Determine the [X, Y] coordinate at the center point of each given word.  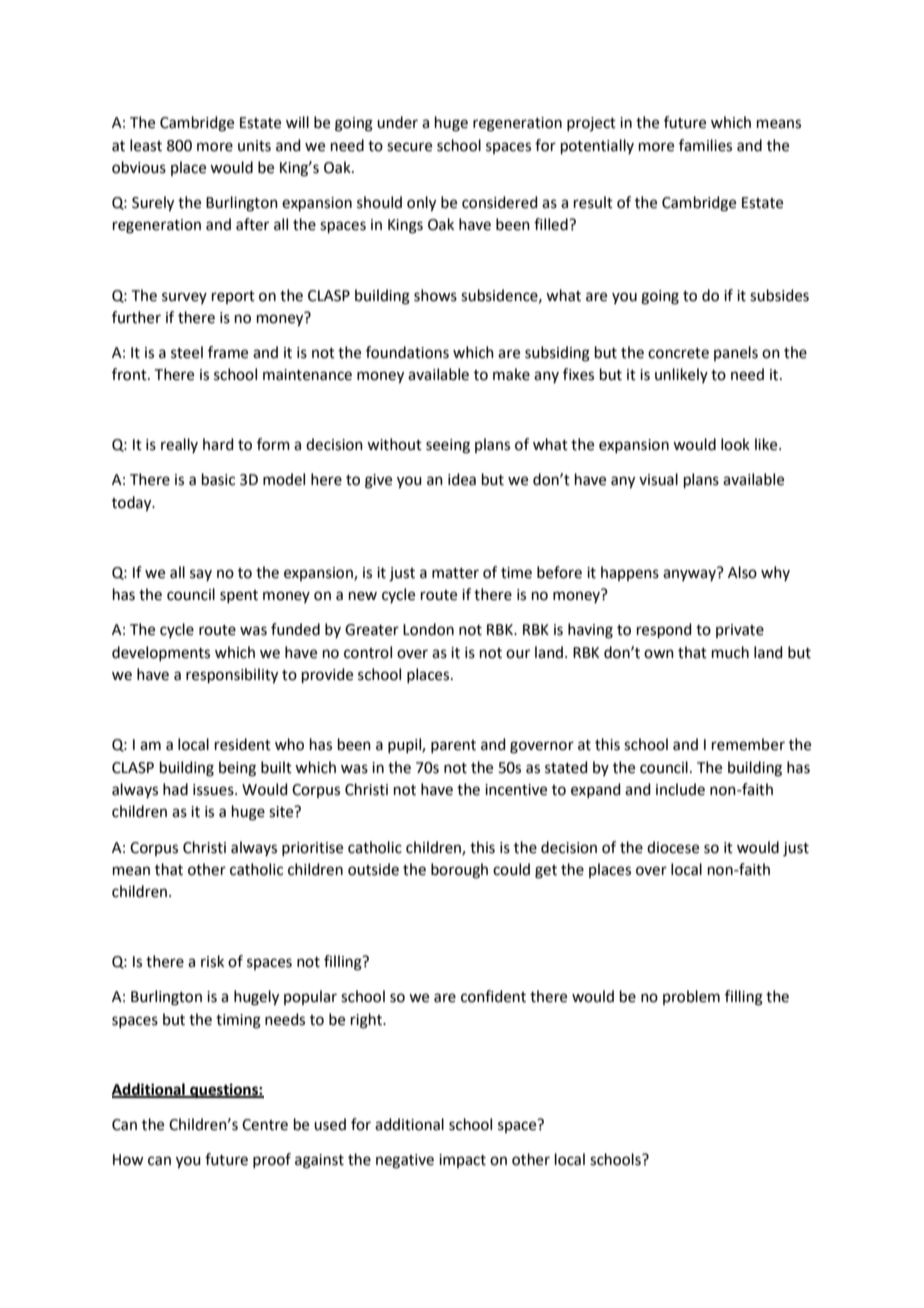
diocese [673, 847]
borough [459, 871]
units [254, 146]
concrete [678, 353]
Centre [265, 1125]
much [730, 652]
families [705, 145]
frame [228, 352]
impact [462, 1161]
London [428, 629]
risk [212, 961]
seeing [448, 446]
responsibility [232, 676]
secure [409, 147]
